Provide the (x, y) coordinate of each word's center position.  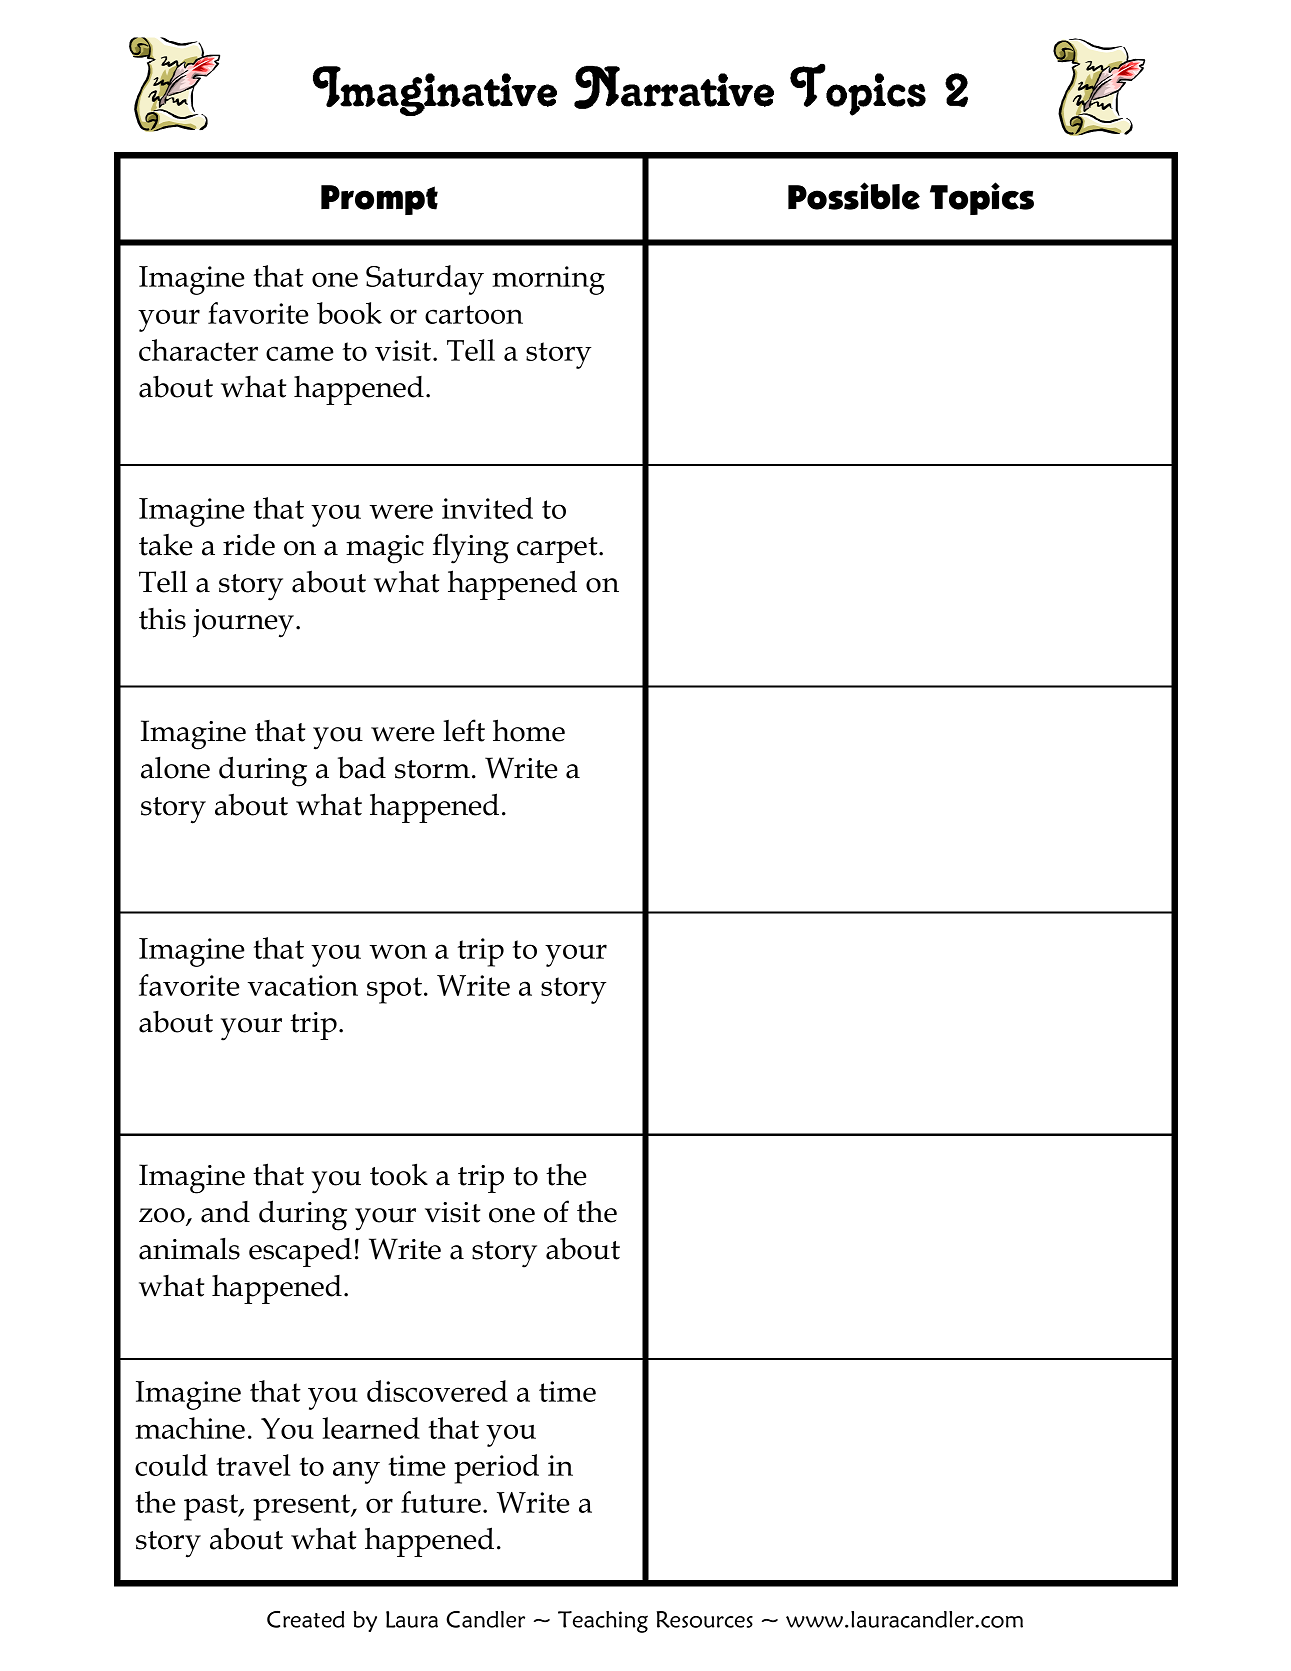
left (464, 730)
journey (245, 623)
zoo (163, 1216)
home (529, 730)
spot (394, 990)
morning (548, 280)
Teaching (603, 1622)
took (399, 1174)
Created (306, 1619)
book (349, 313)
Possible (854, 196)
